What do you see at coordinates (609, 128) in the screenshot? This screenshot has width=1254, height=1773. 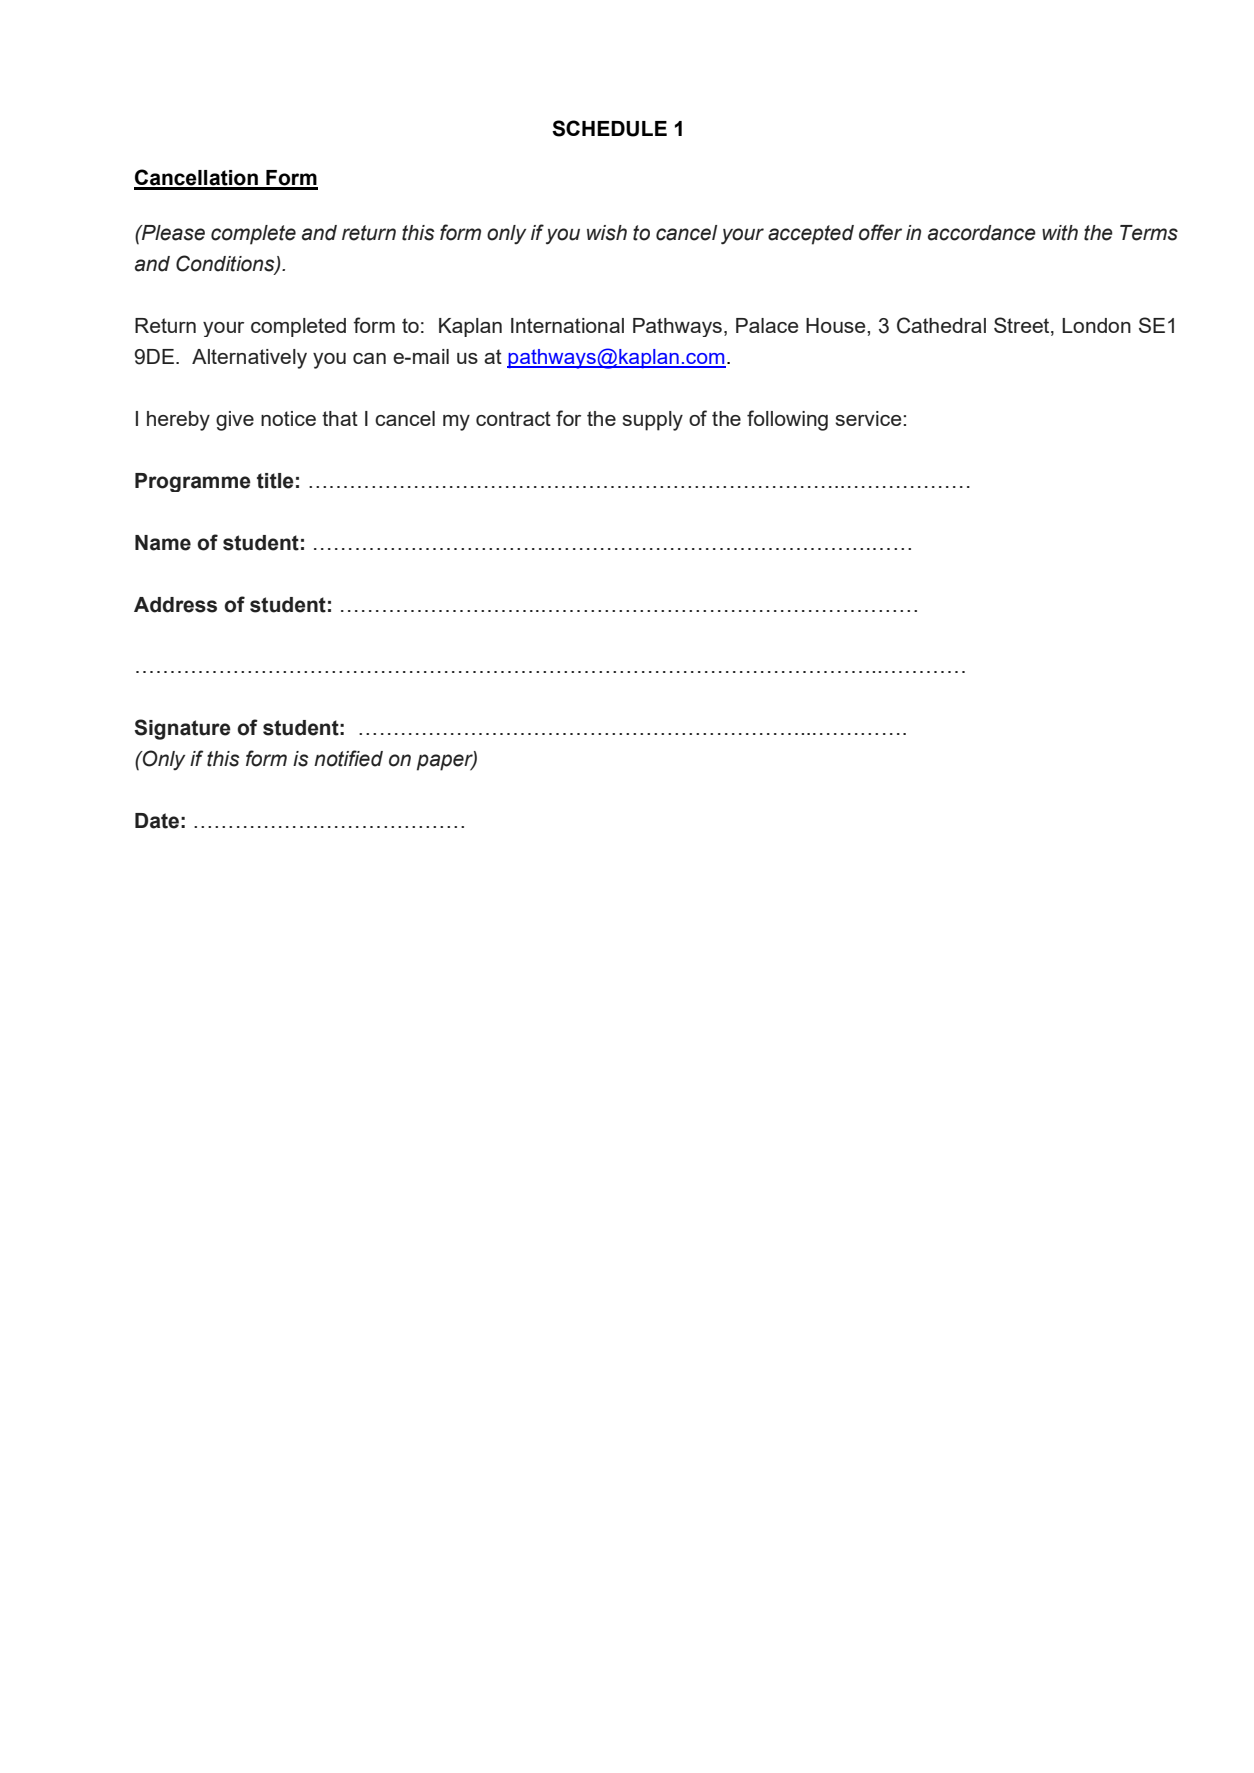 I see `SCHEDULE` at bounding box center [609, 128].
